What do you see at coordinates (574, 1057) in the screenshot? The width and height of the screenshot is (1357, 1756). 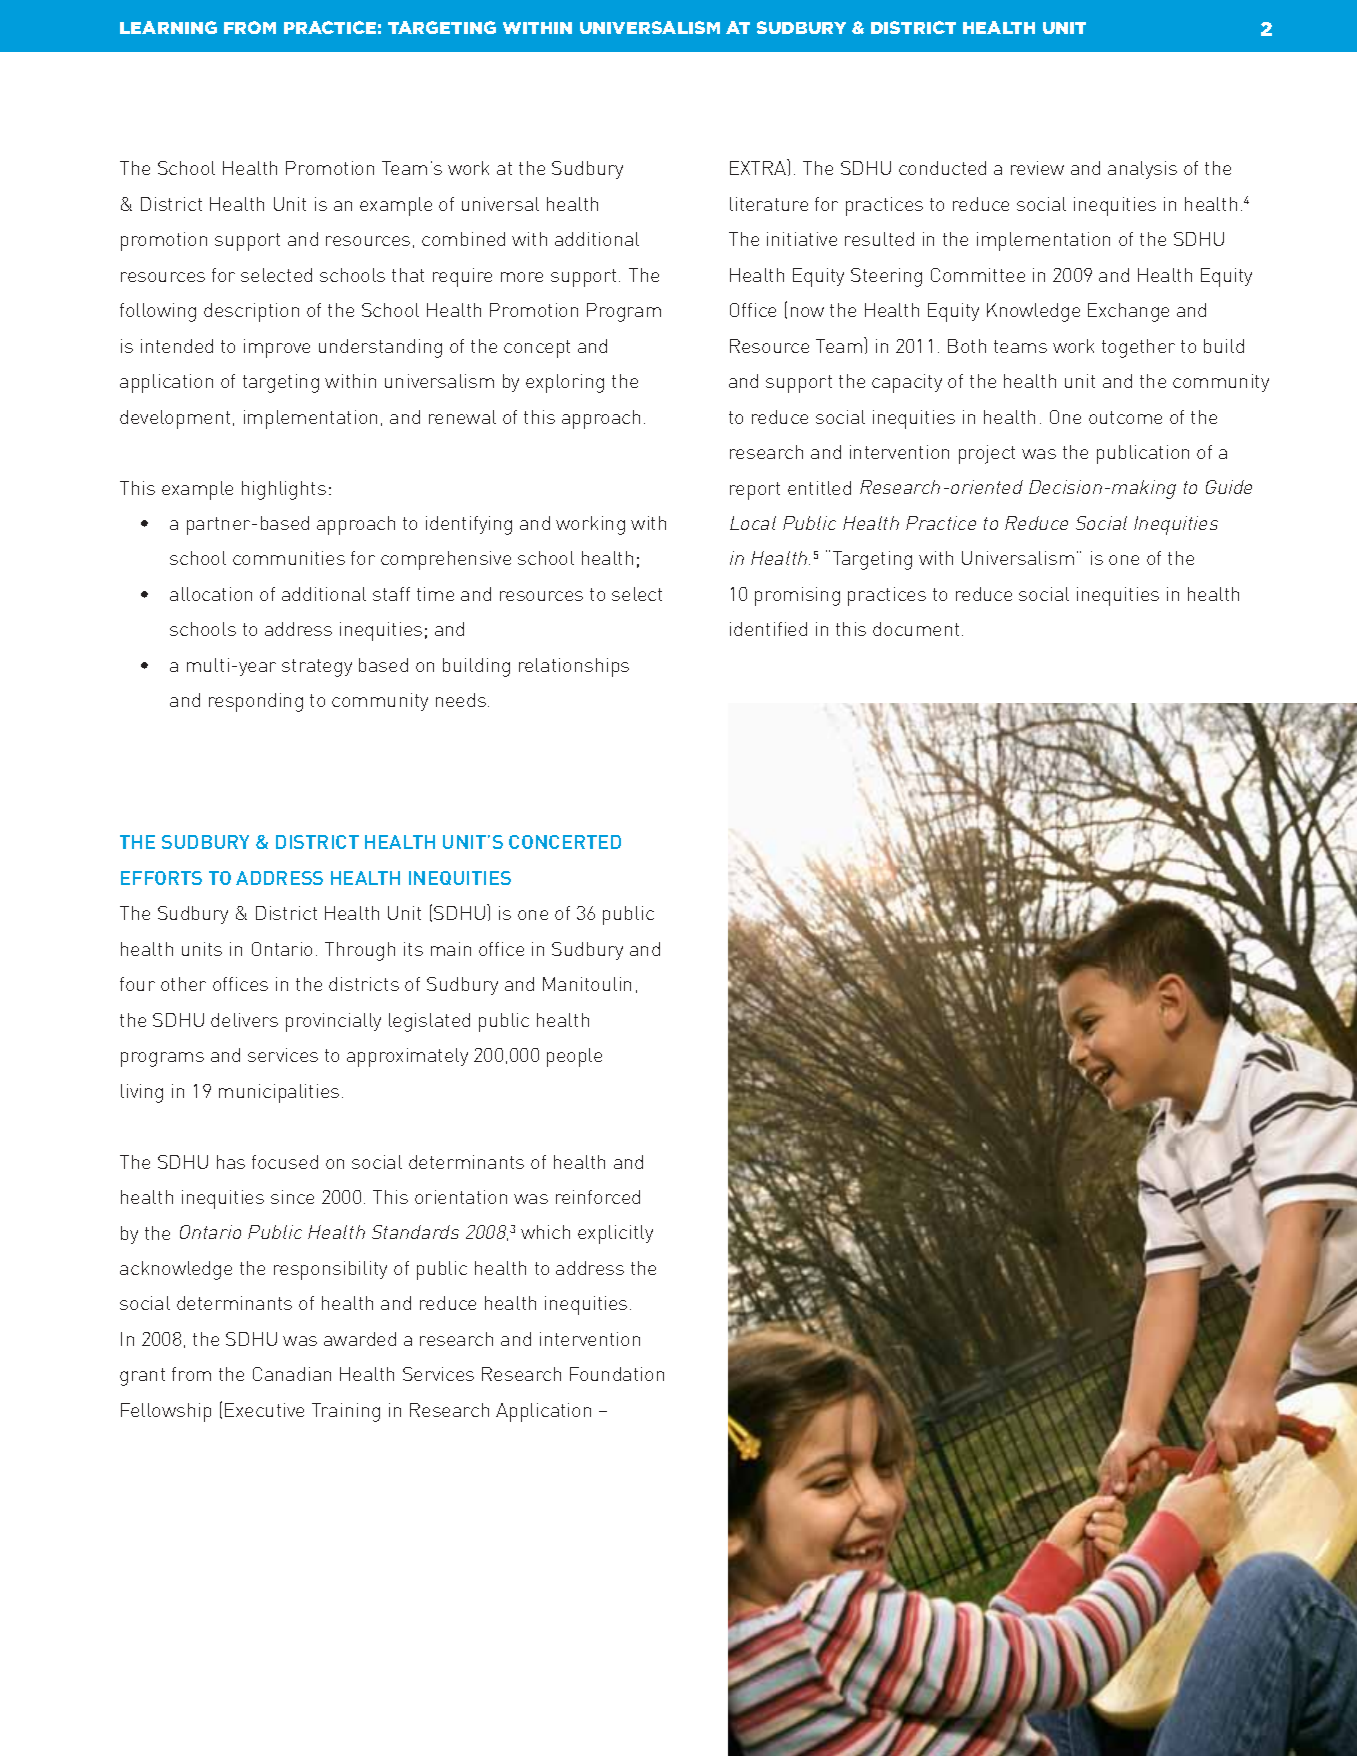 I see `people` at bounding box center [574, 1057].
